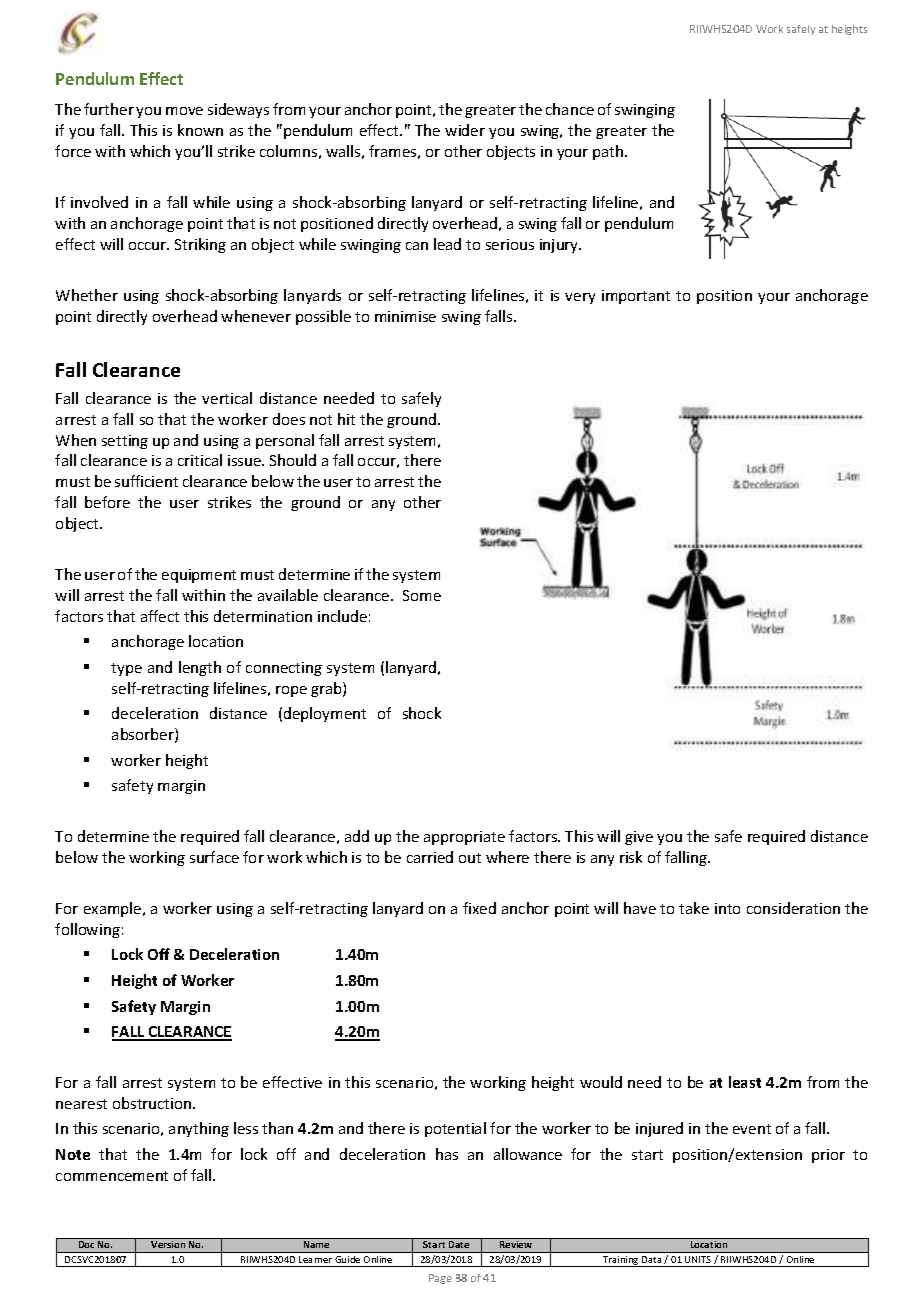 This image has height=1308, width=924. I want to click on known, so click(200, 130).
